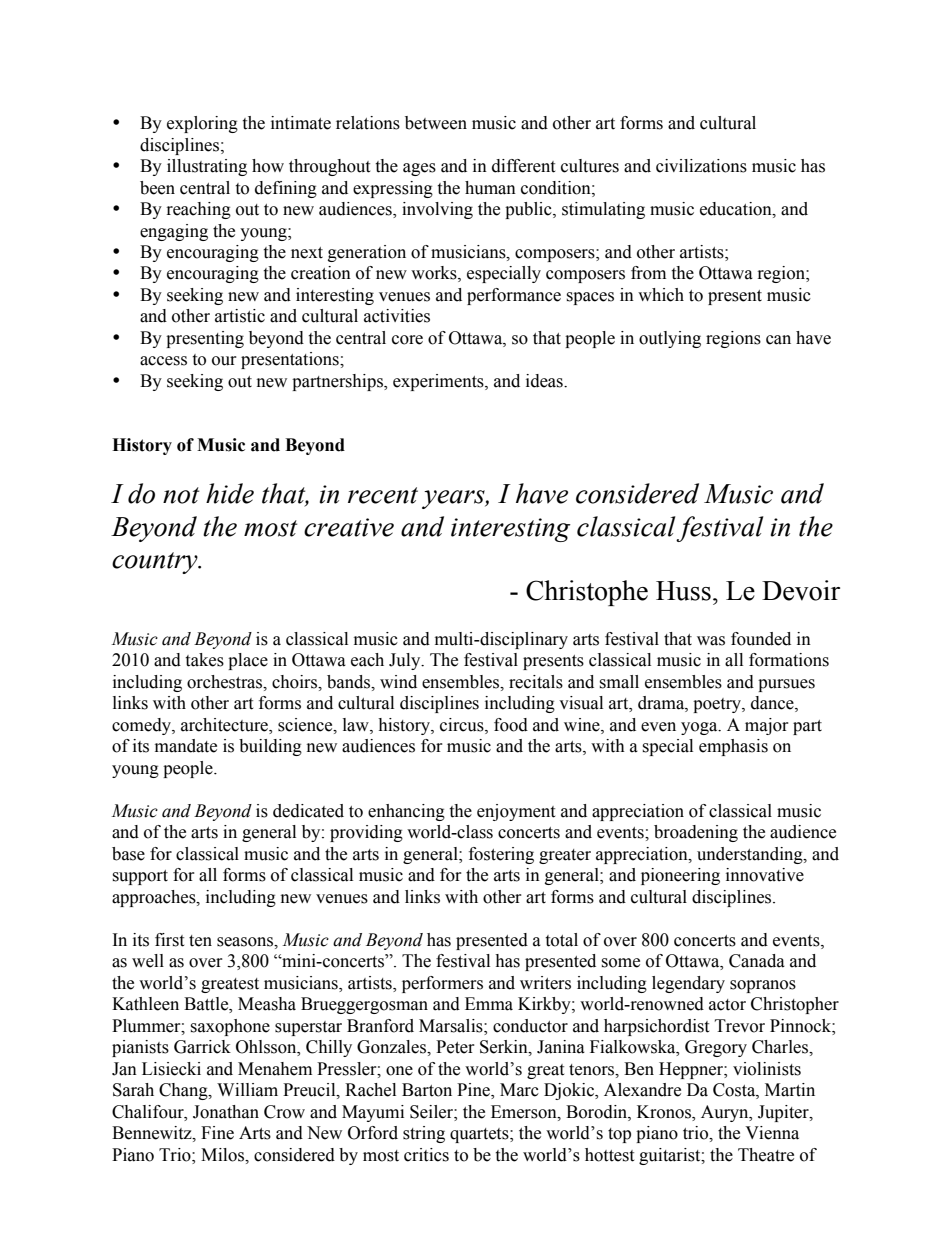 This screenshot has width=952, height=1233. What do you see at coordinates (700, 728) in the screenshot?
I see `yoga` at bounding box center [700, 728].
